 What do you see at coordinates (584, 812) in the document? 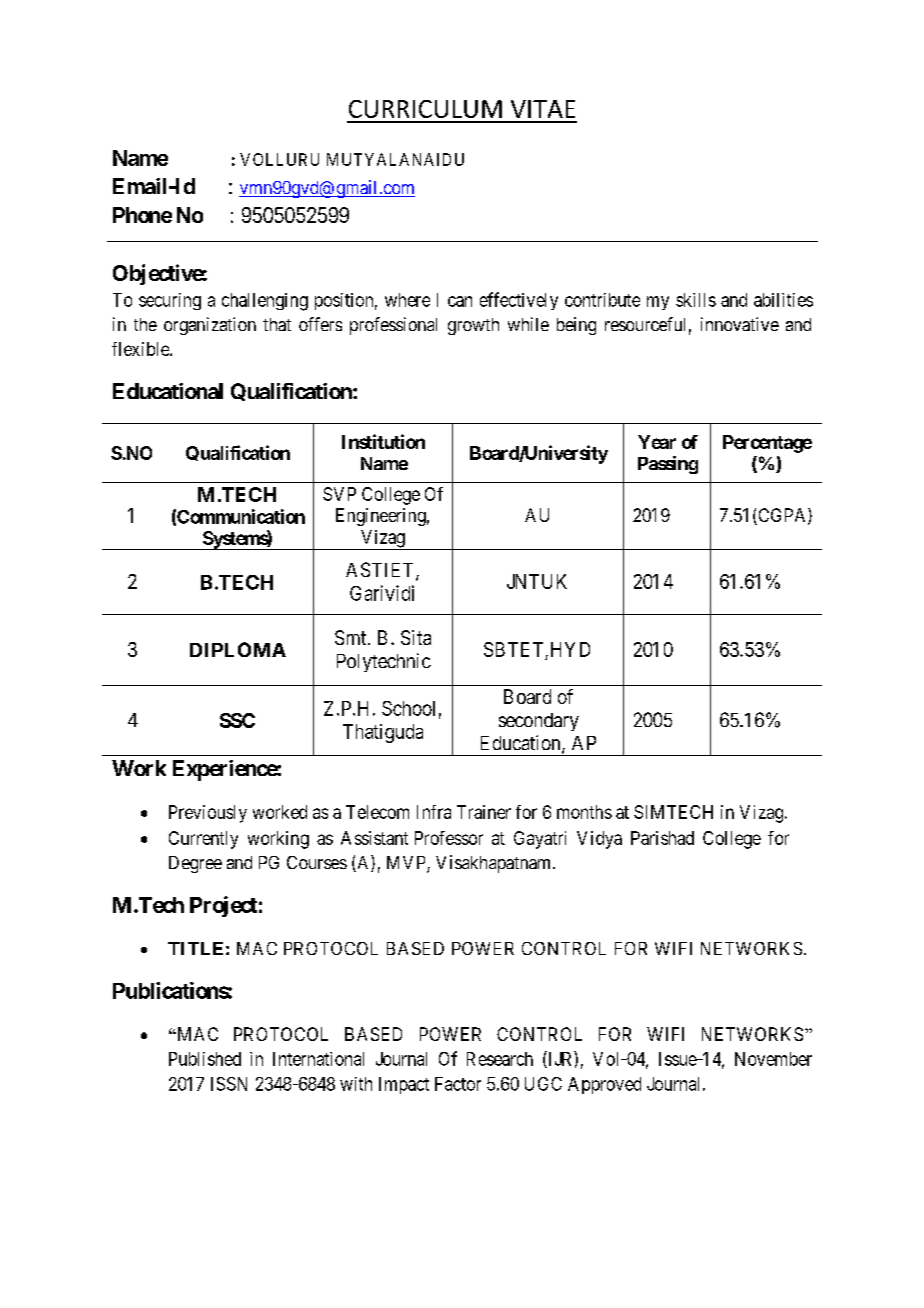
I see `months` at bounding box center [584, 812].
